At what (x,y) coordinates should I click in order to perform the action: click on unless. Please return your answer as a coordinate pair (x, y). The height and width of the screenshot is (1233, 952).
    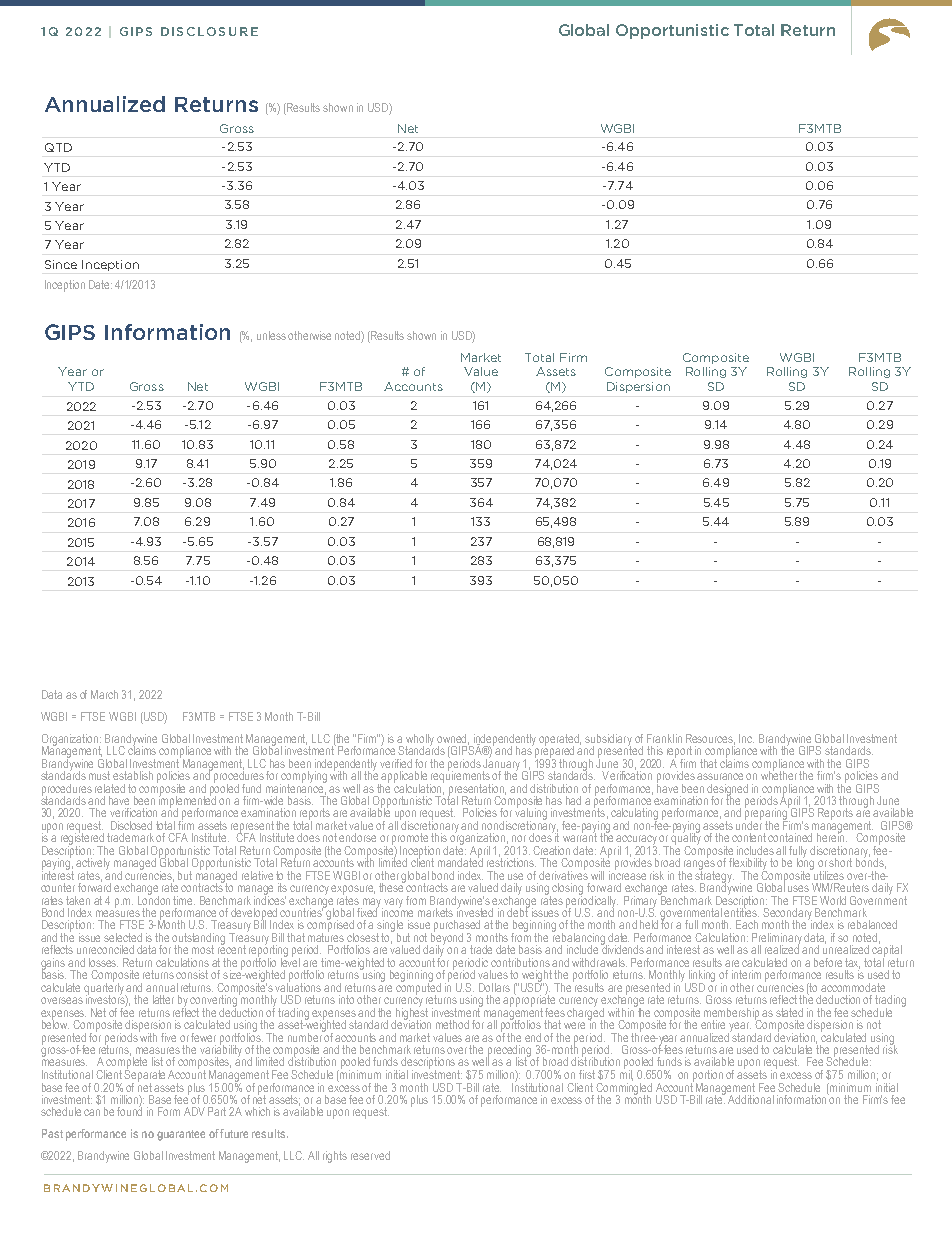
    Looking at the image, I should click on (271, 335).
